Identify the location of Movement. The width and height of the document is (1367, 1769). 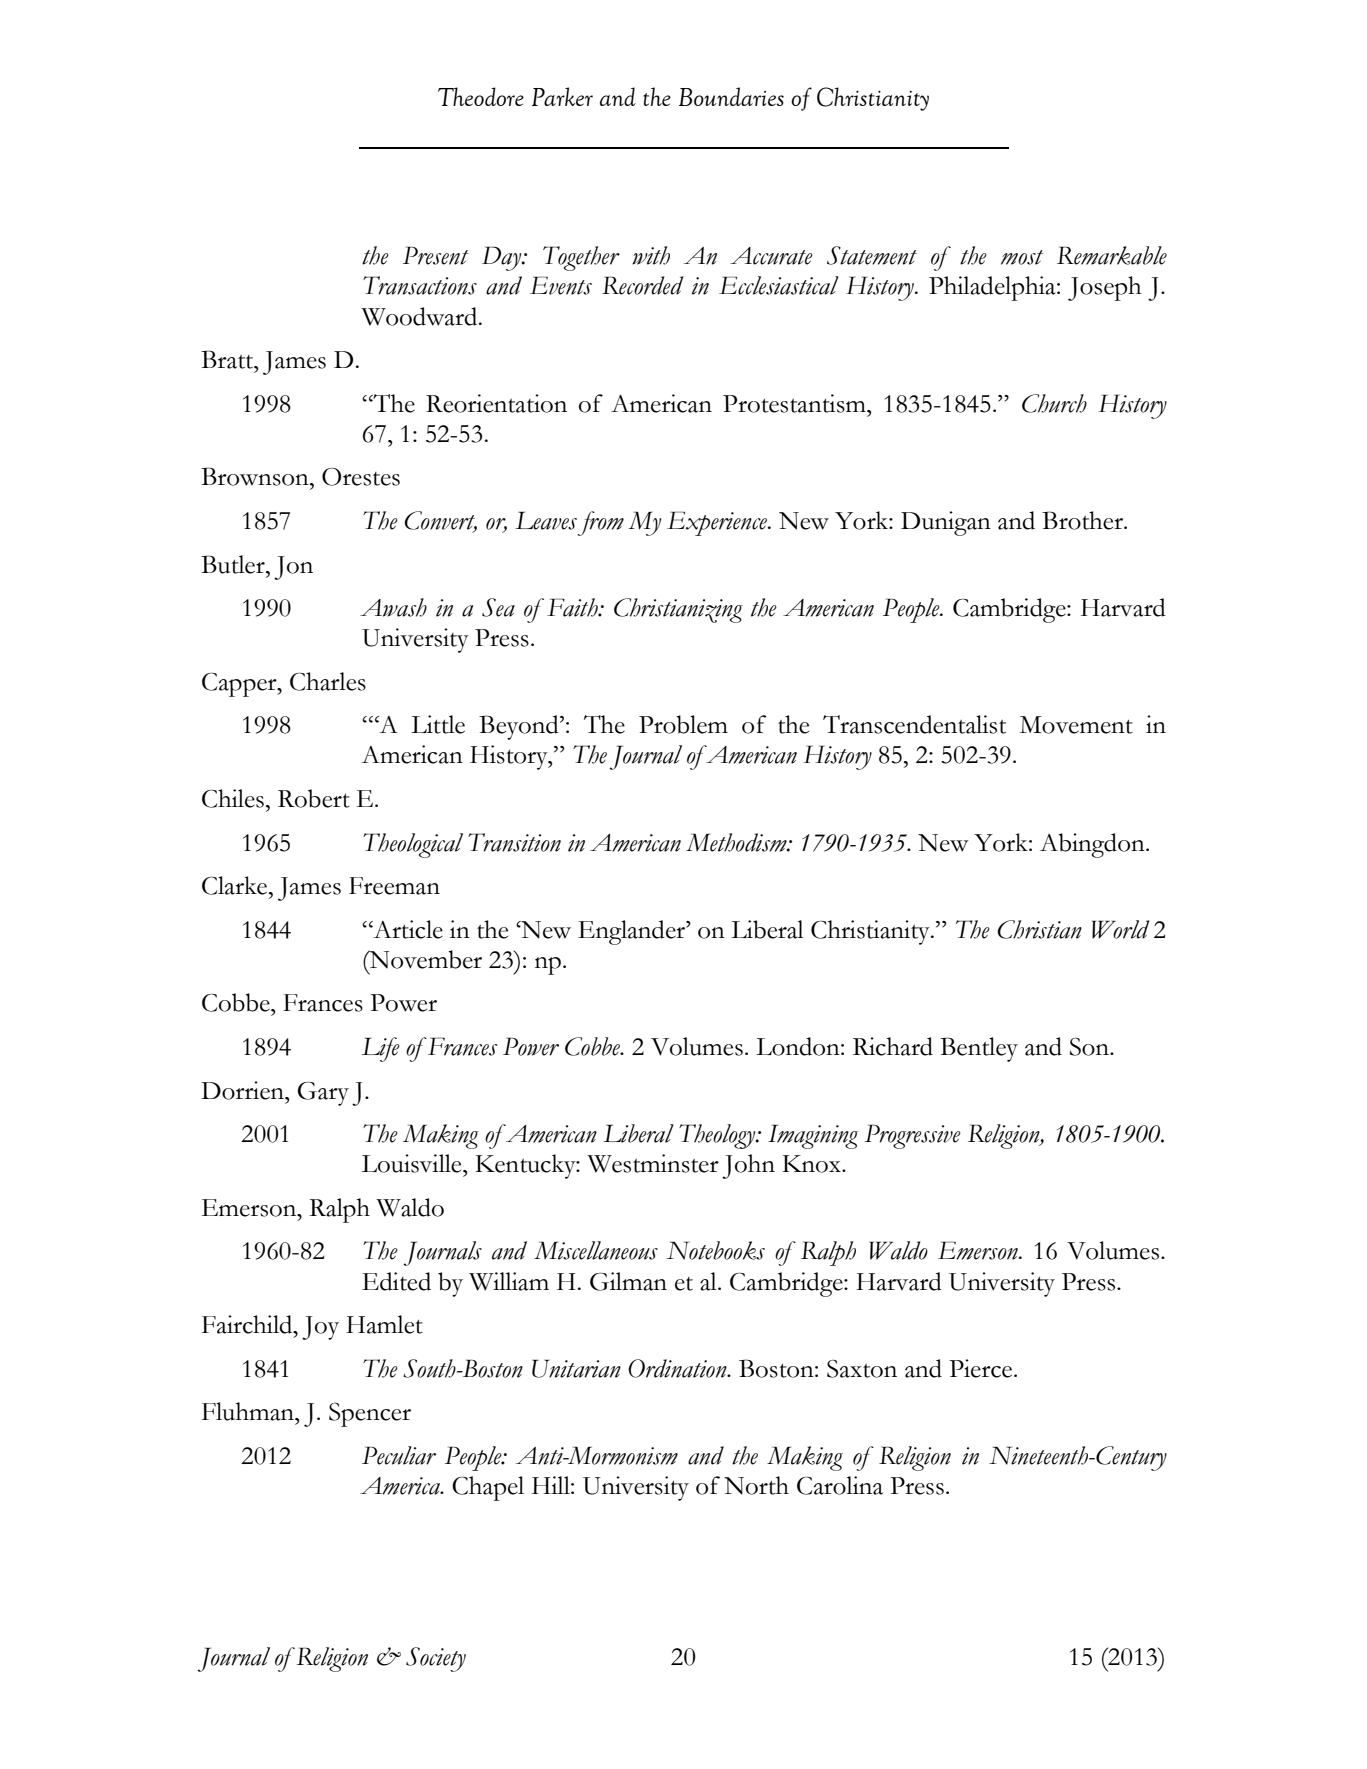
(1076, 725).
